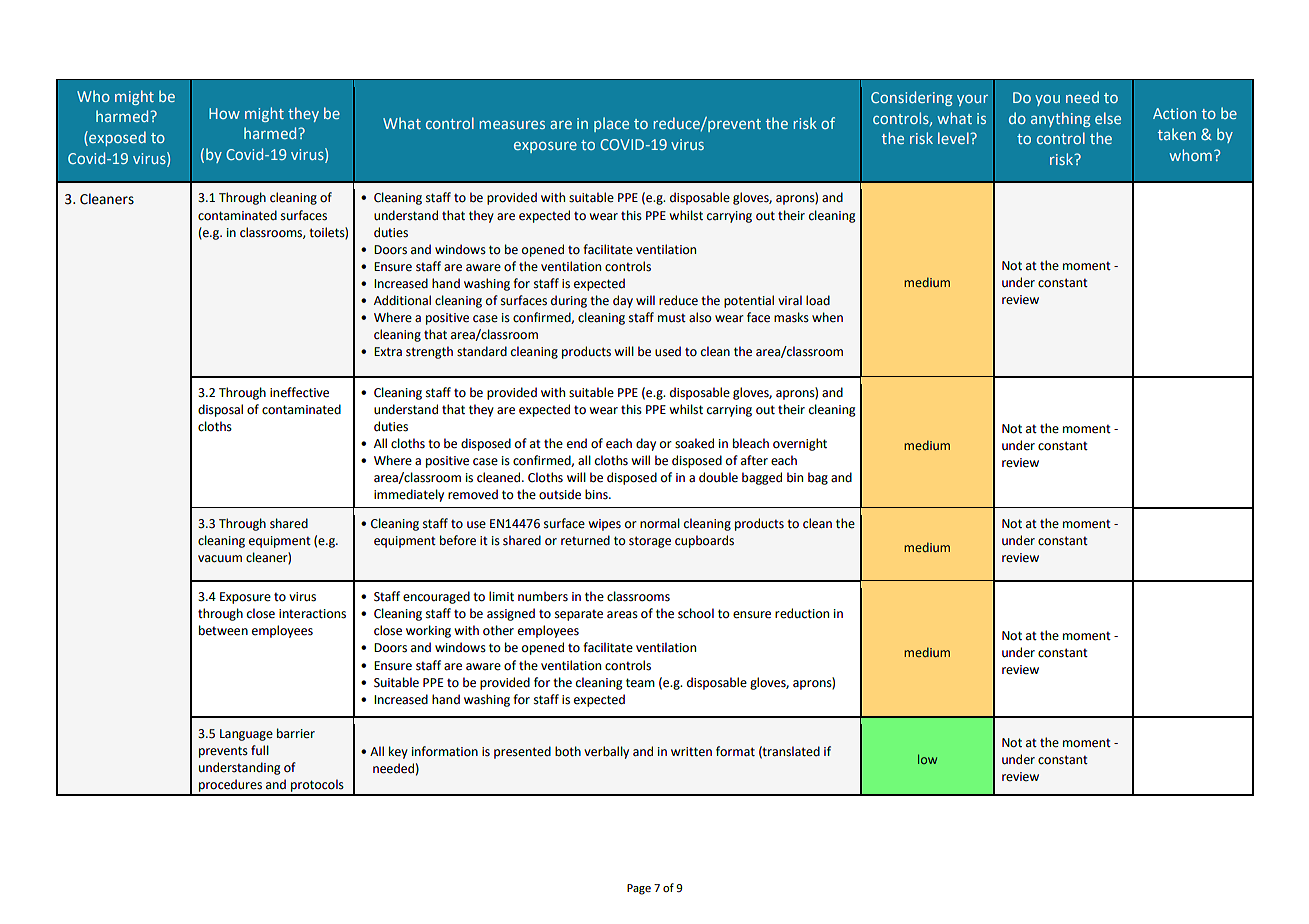 The height and width of the image is (924, 1309). What do you see at coordinates (827, 317) in the image?
I see `when` at bounding box center [827, 317].
